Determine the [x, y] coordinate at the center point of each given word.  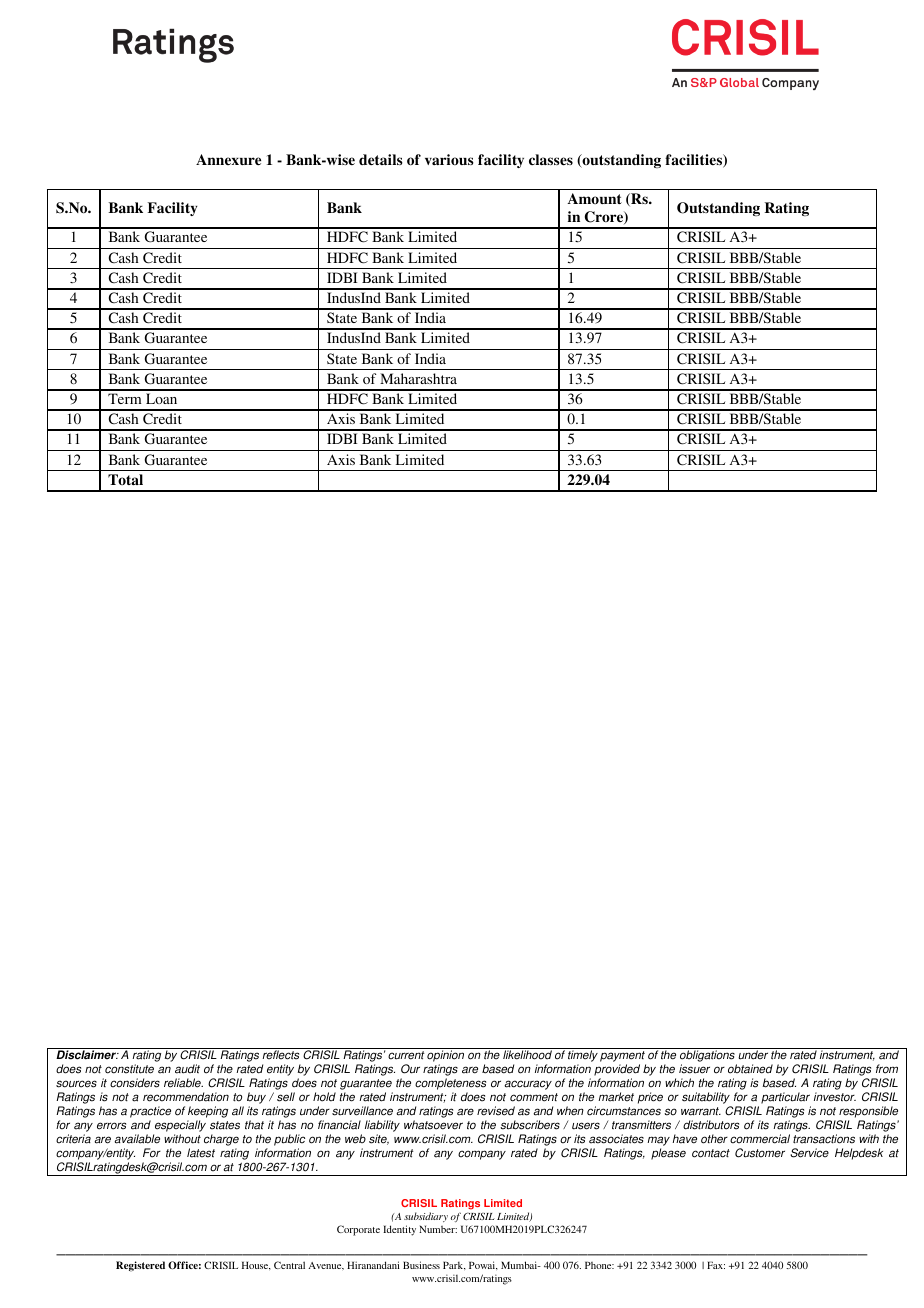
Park [454, 1265]
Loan [161, 398]
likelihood [527, 1055]
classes [551, 160]
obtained [750, 1069]
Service [809, 1153]
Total [125, 479]
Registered [140, 1266]
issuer [694, 1069]
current [406, 1055]
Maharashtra [418, 378]
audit [187, 1069]
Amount [594, 198]
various [449, 159]
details [381, 159]
